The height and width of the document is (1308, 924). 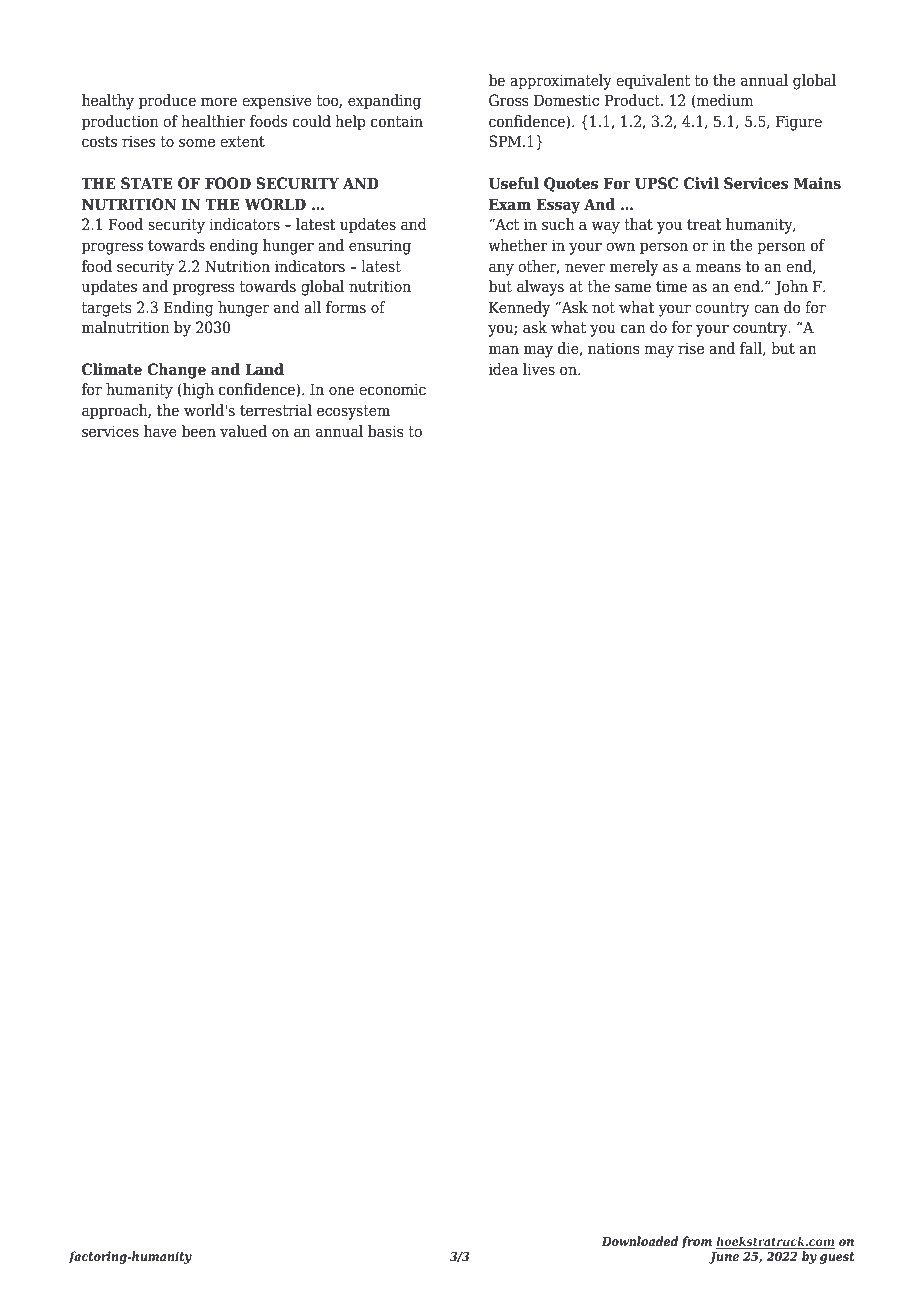 What do you see at coordinates (385, 431) in the document?
I see `basis` at bounding box center [385, 431].
